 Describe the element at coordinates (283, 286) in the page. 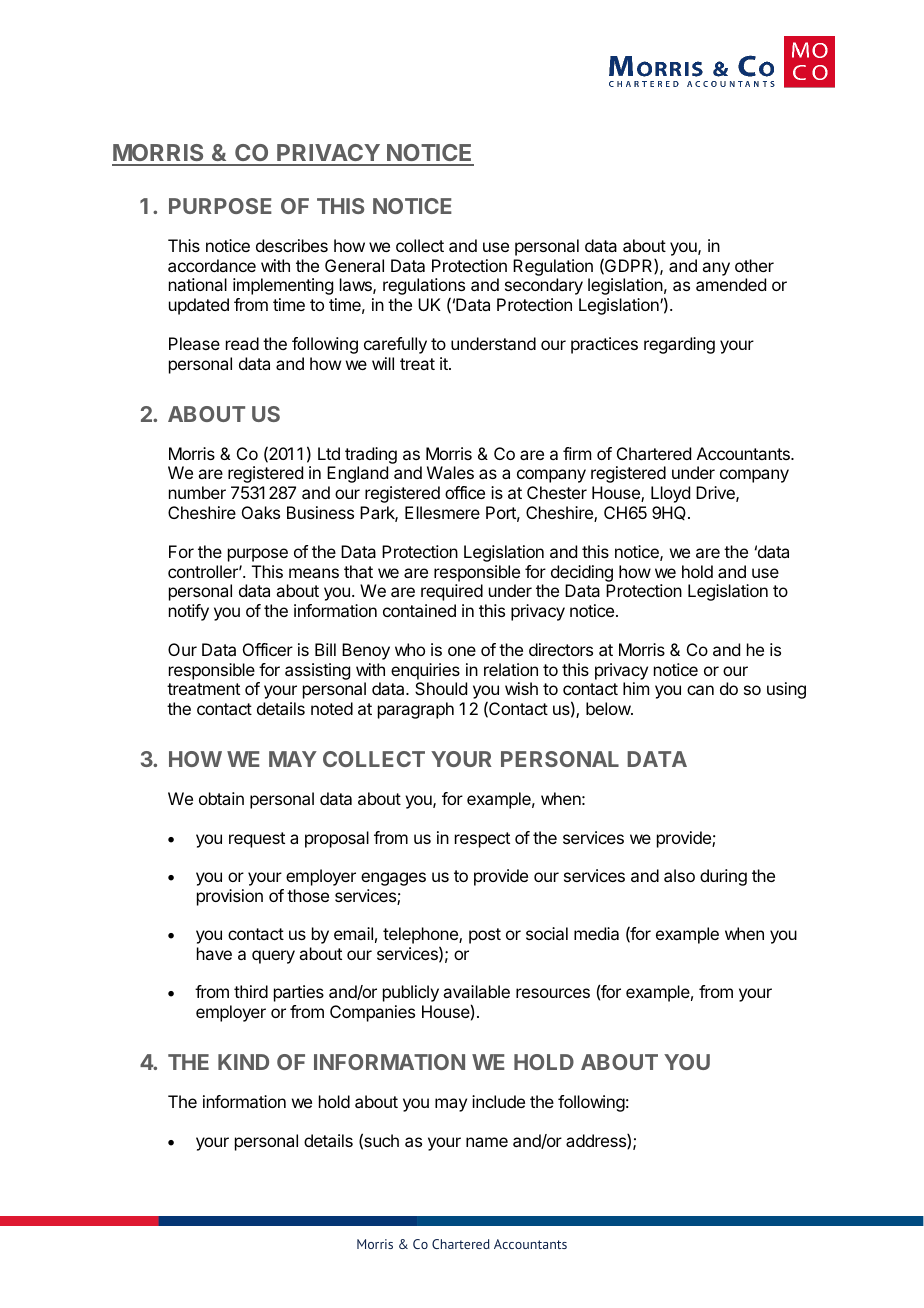

I see `implementing` at that location.
